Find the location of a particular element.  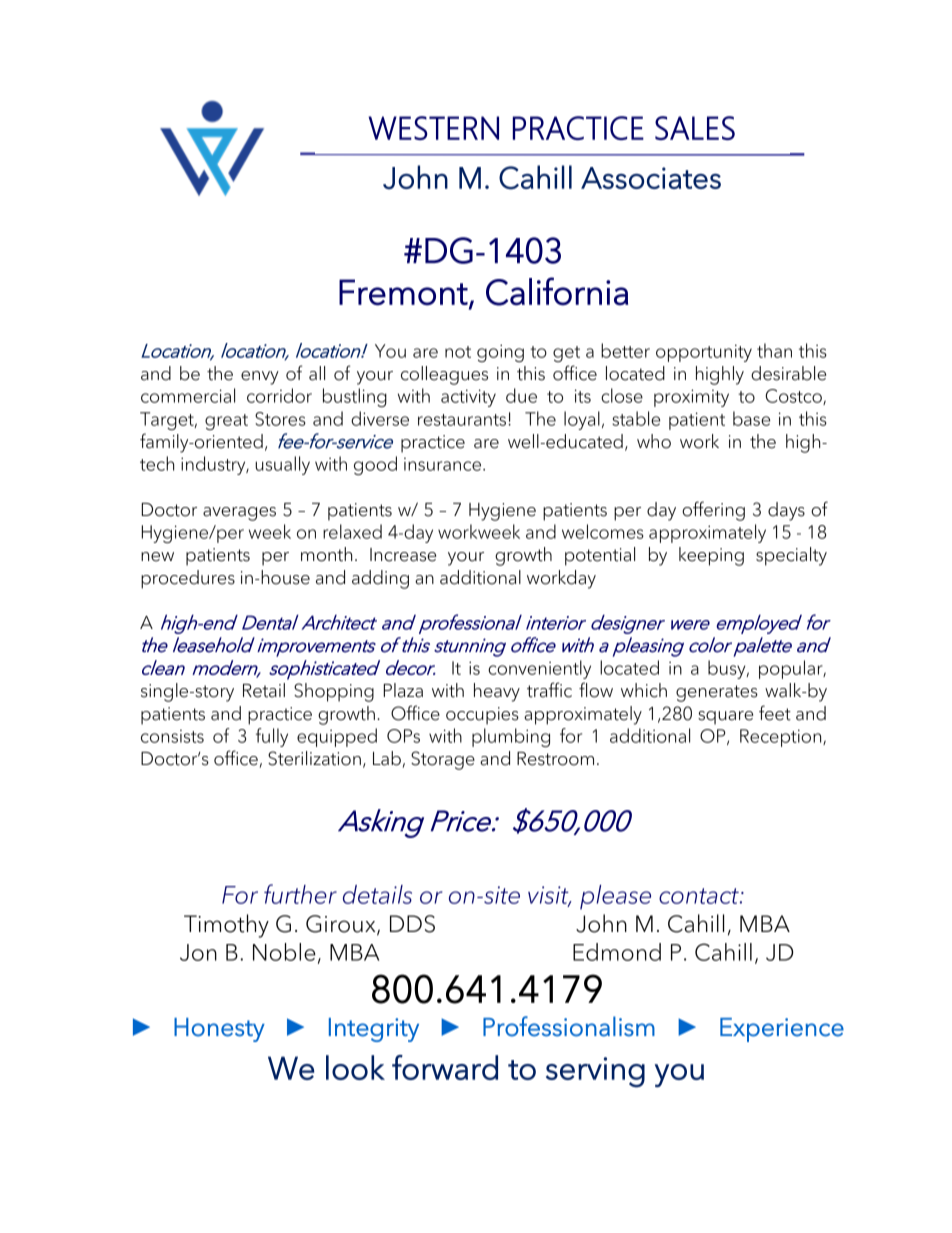

averages is located at coordinates (239, 514).
